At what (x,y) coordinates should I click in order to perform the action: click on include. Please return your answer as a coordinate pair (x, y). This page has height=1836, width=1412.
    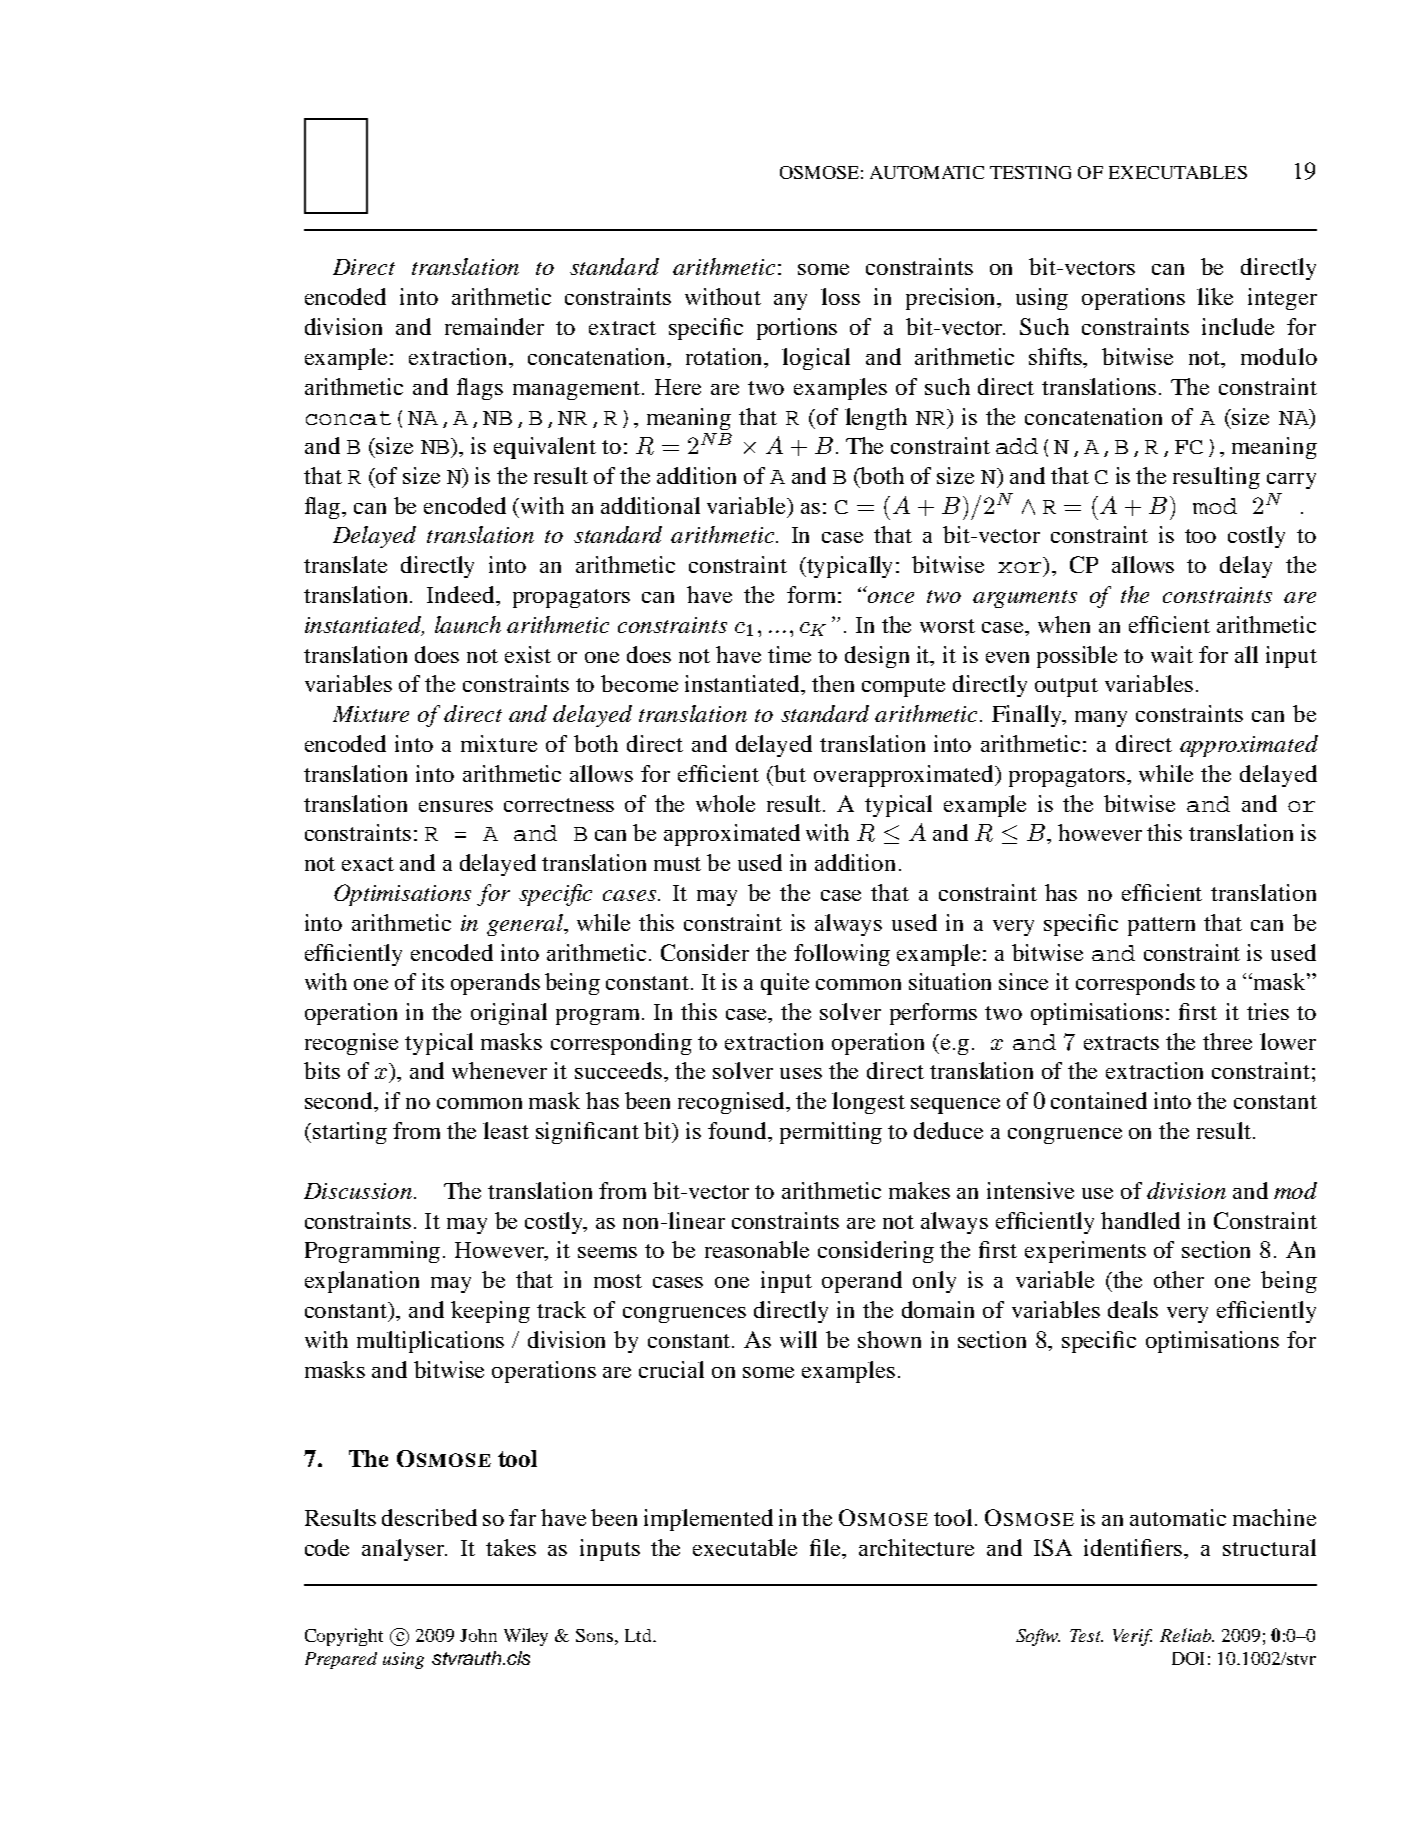
    Looking at the image, I should click on (1238, 326).
